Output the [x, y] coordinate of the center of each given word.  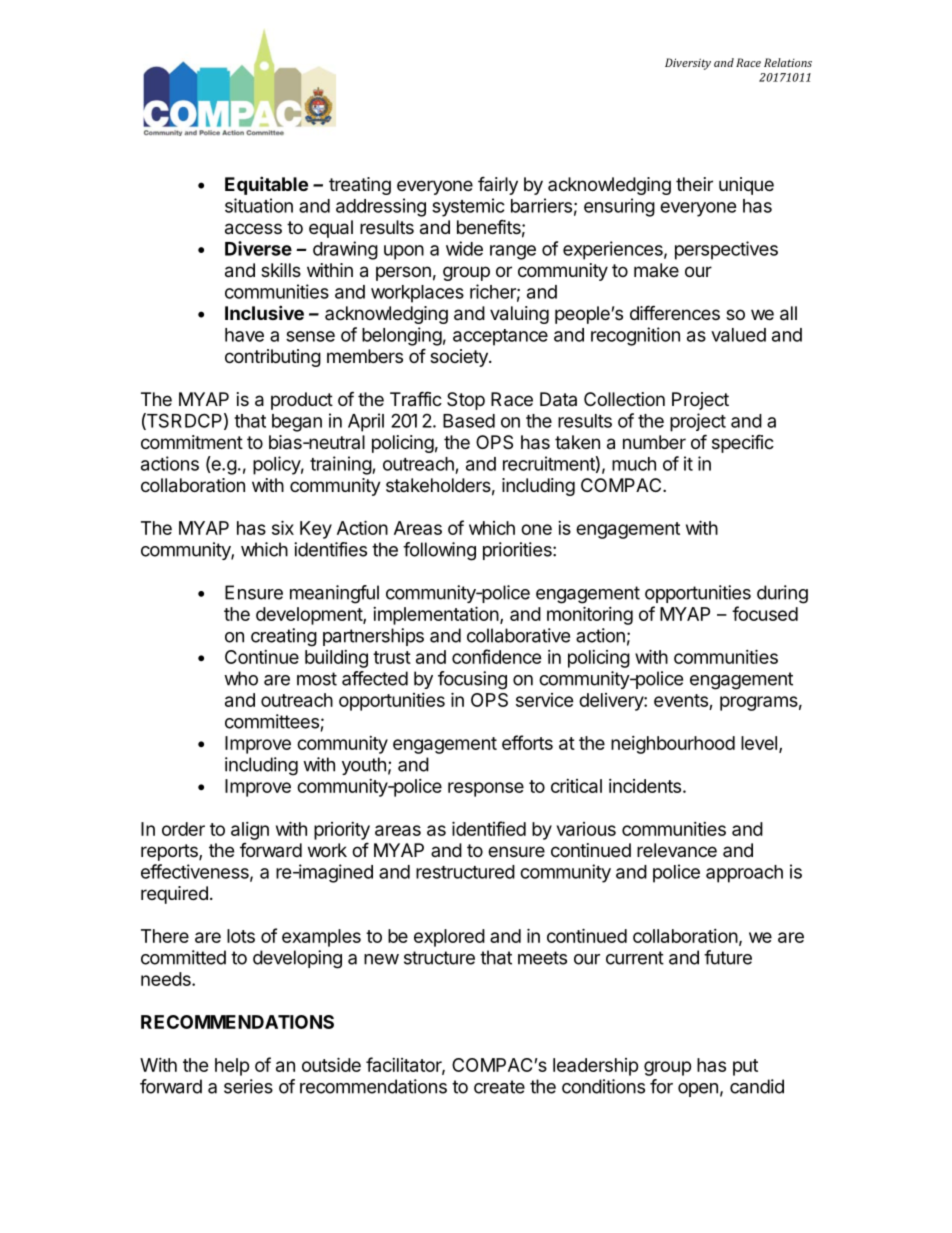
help [232, 1067]
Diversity [688, 64]
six [283, 527]
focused [765, 613]
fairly [498, 185]
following [439, 551]
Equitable [266, 185]
